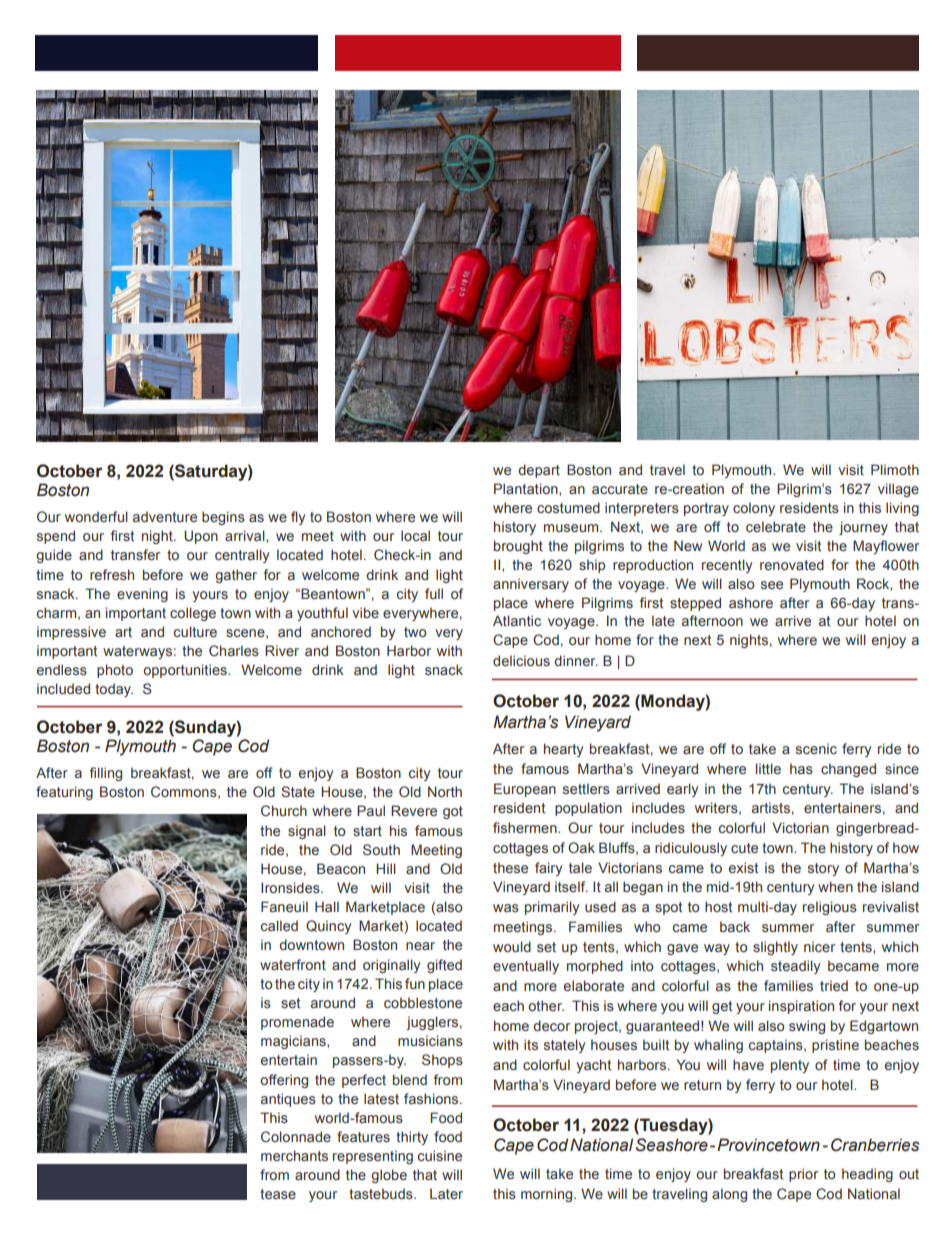 The height and width of the screenshot is (1233, 952). I want to click on colony, so click(754, 509).
